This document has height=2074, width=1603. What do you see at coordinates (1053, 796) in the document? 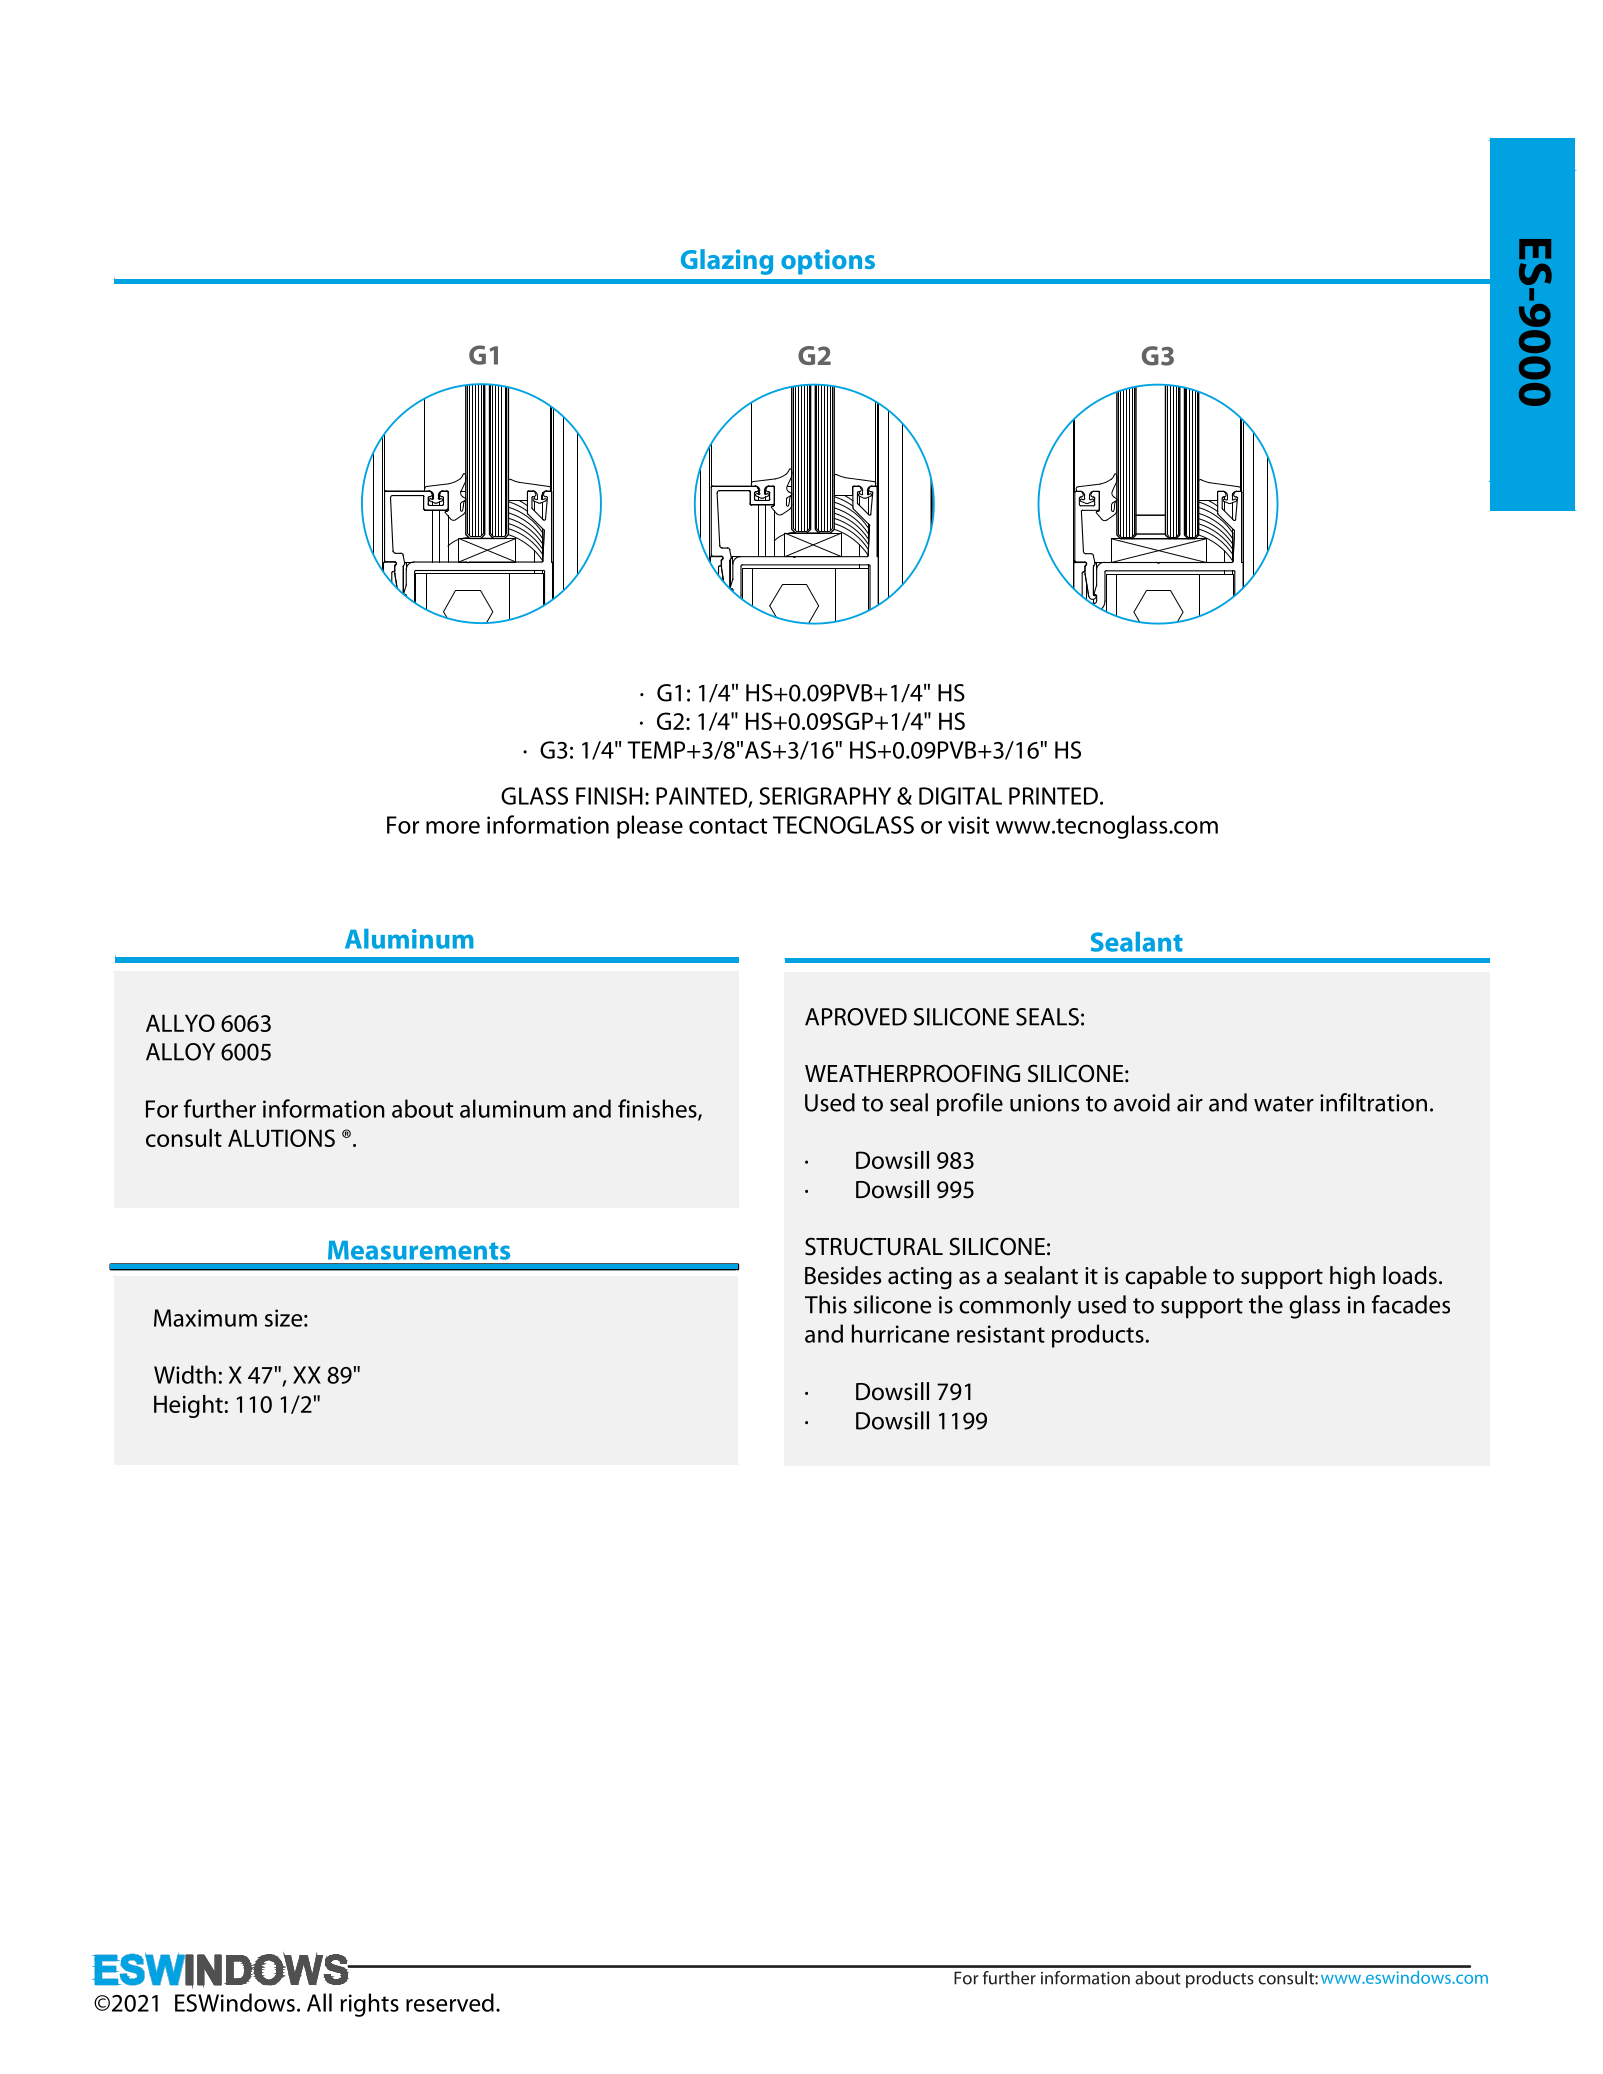
I see `PRINTED` at bounding box center [1053, 796].
